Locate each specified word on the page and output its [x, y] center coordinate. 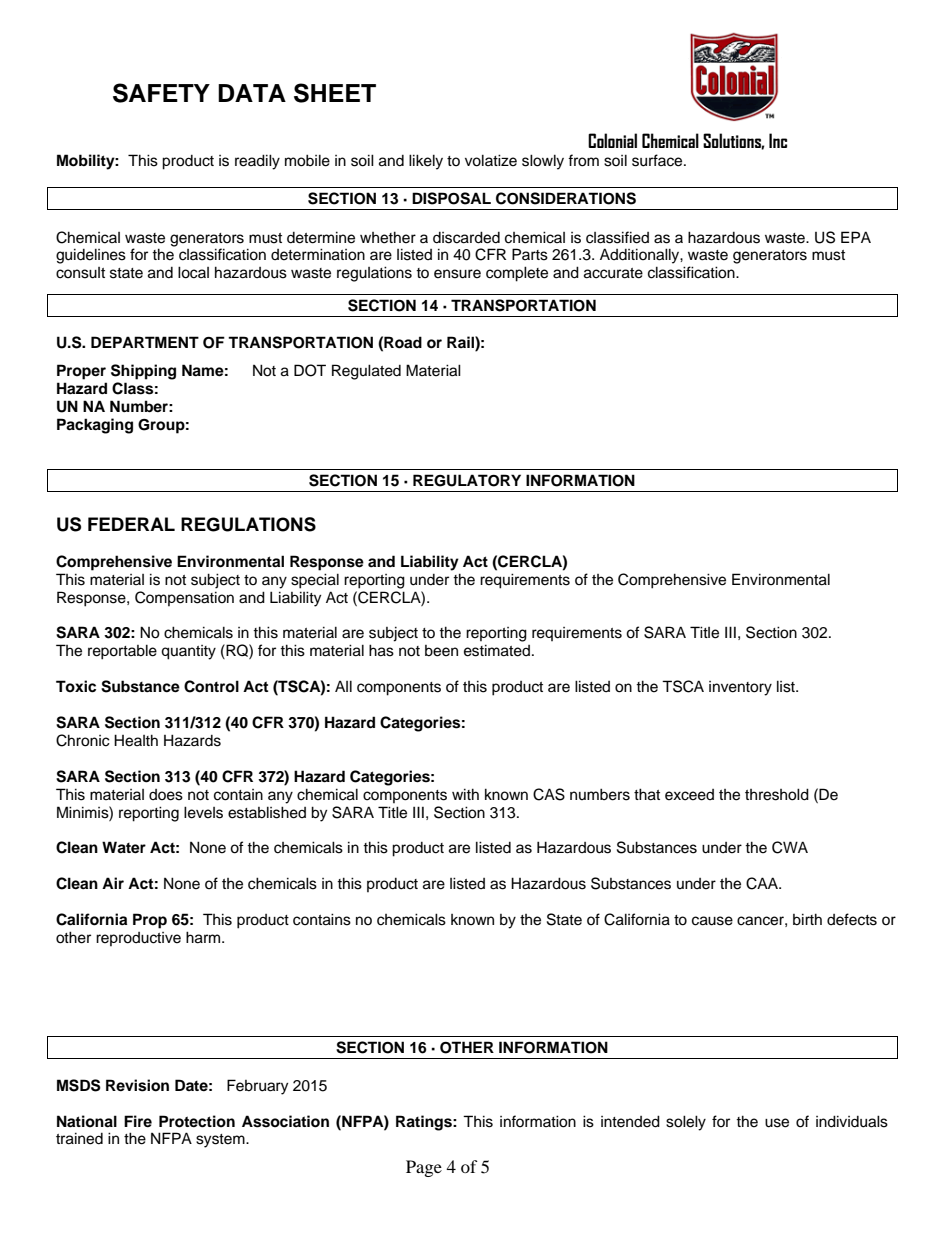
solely [686, 1123]
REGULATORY [467, 480]
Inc [778, 140]
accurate [613, 273]
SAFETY [161, 93]
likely [426, 162]
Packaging [95, 426]
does [166, 795]
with [465, 794]
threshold [777, 794]
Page [424, 1168]
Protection [197, 1121]
